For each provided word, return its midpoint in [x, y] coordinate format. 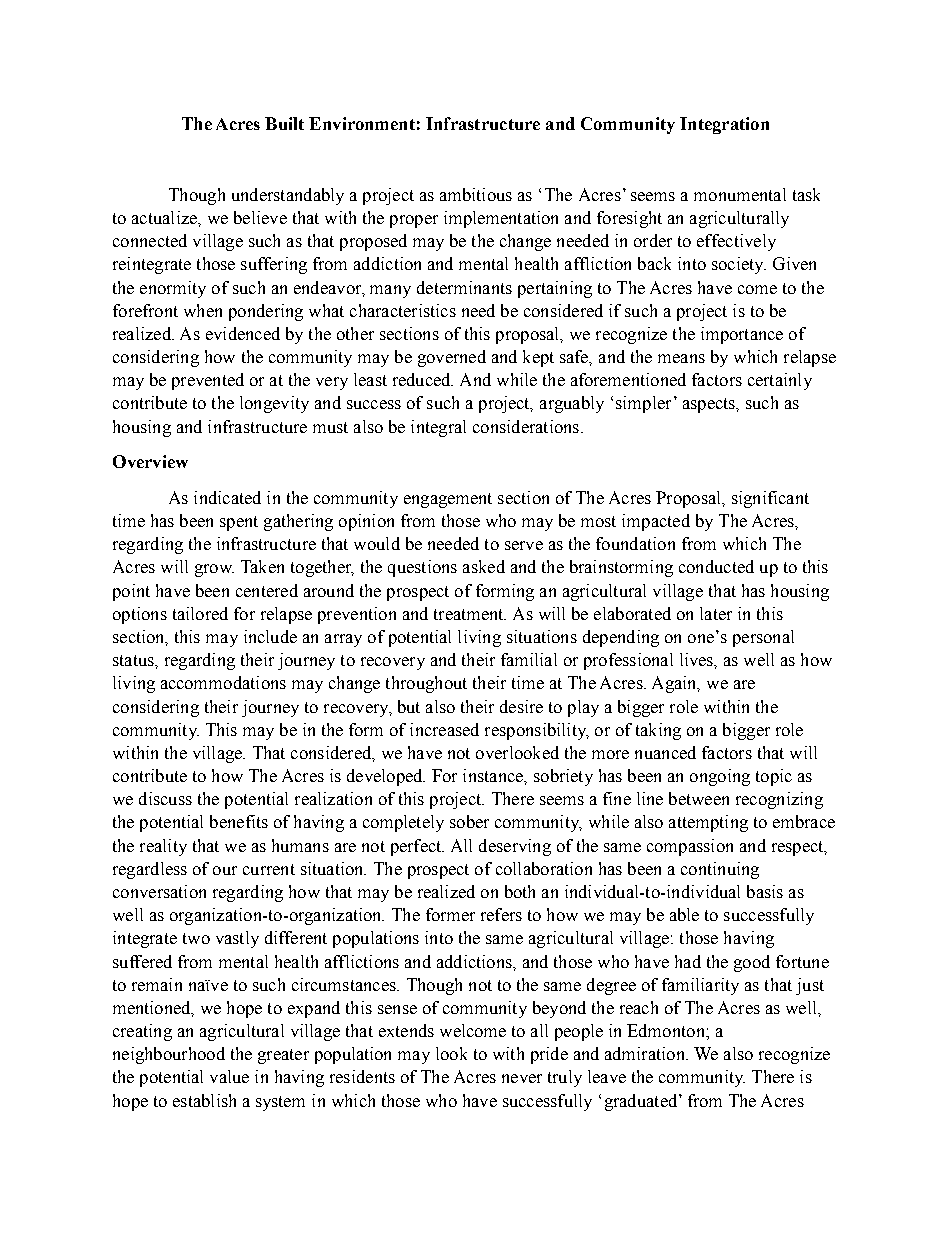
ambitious [476, 194]
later [716, 613]
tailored [200, 613]
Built [284, 123]
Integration [724, 125]
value [229, 1076]
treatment [470, 614]
